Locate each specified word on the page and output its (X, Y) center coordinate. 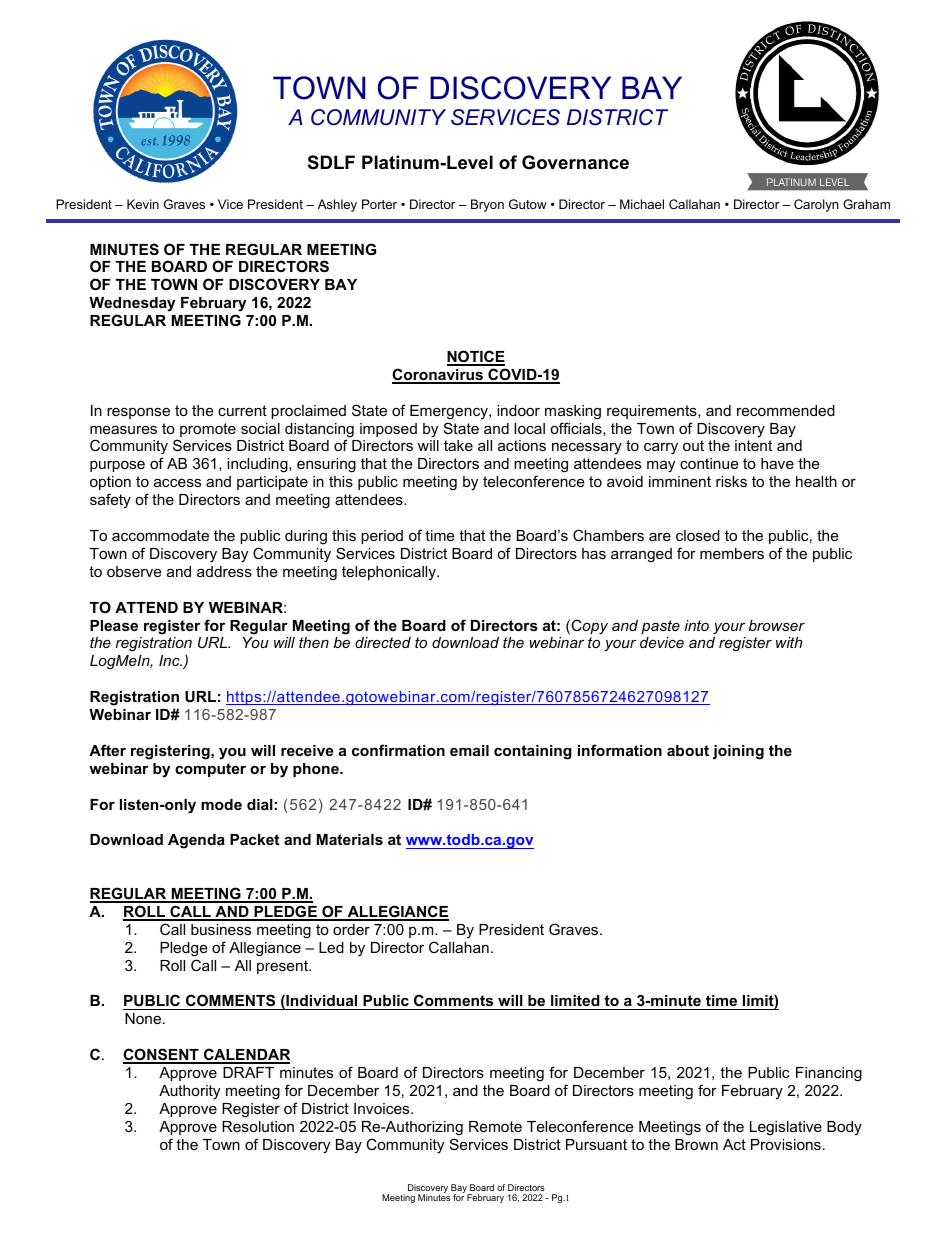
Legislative (786, 1128)
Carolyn (816, 205)
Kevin (143, 204)
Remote (495, 1126)
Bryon (487, 205)
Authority (189, 1092)
